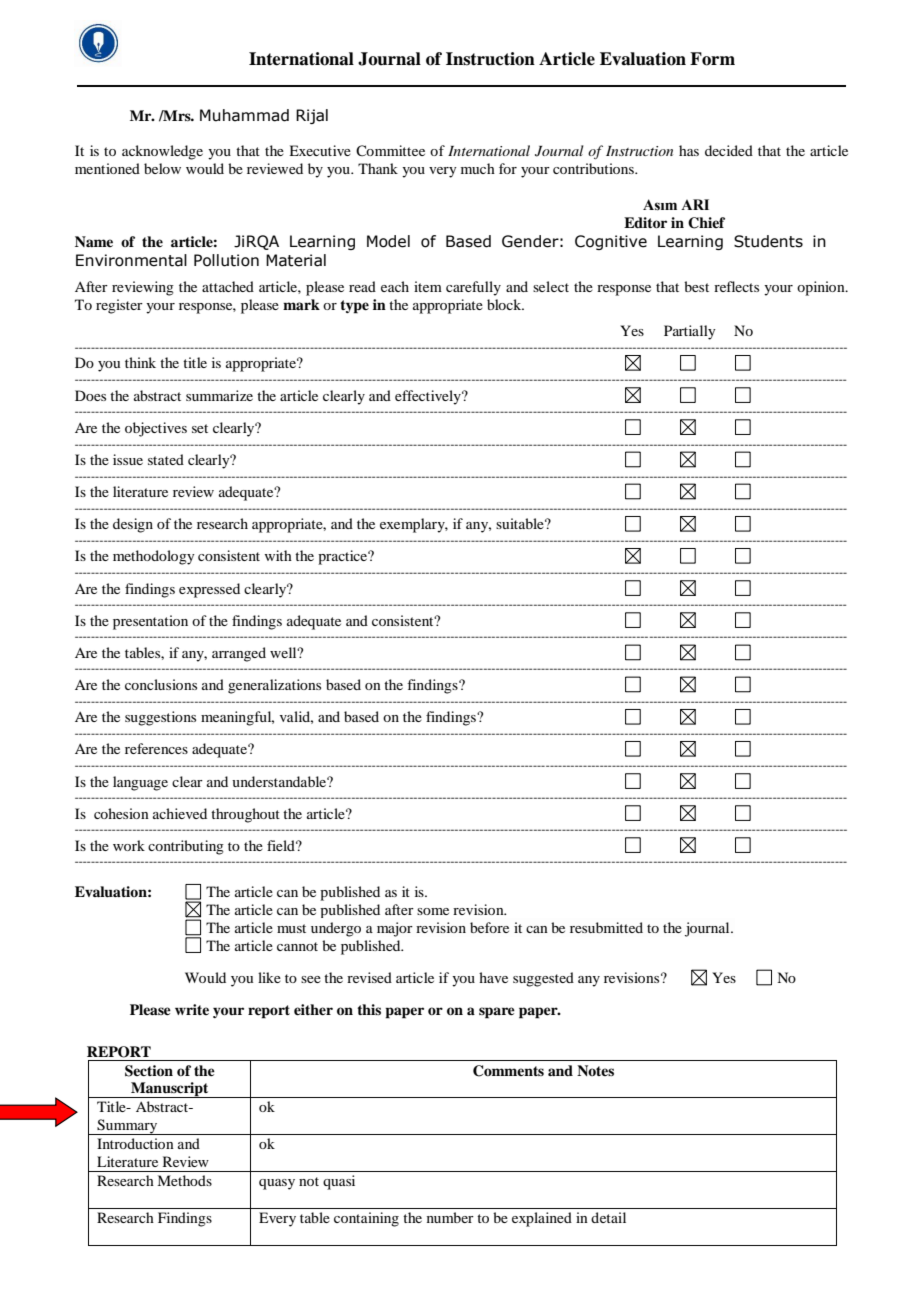  Describe the element at coordinates (608, 1217) in the screenshot. I see `detail` at that location.
